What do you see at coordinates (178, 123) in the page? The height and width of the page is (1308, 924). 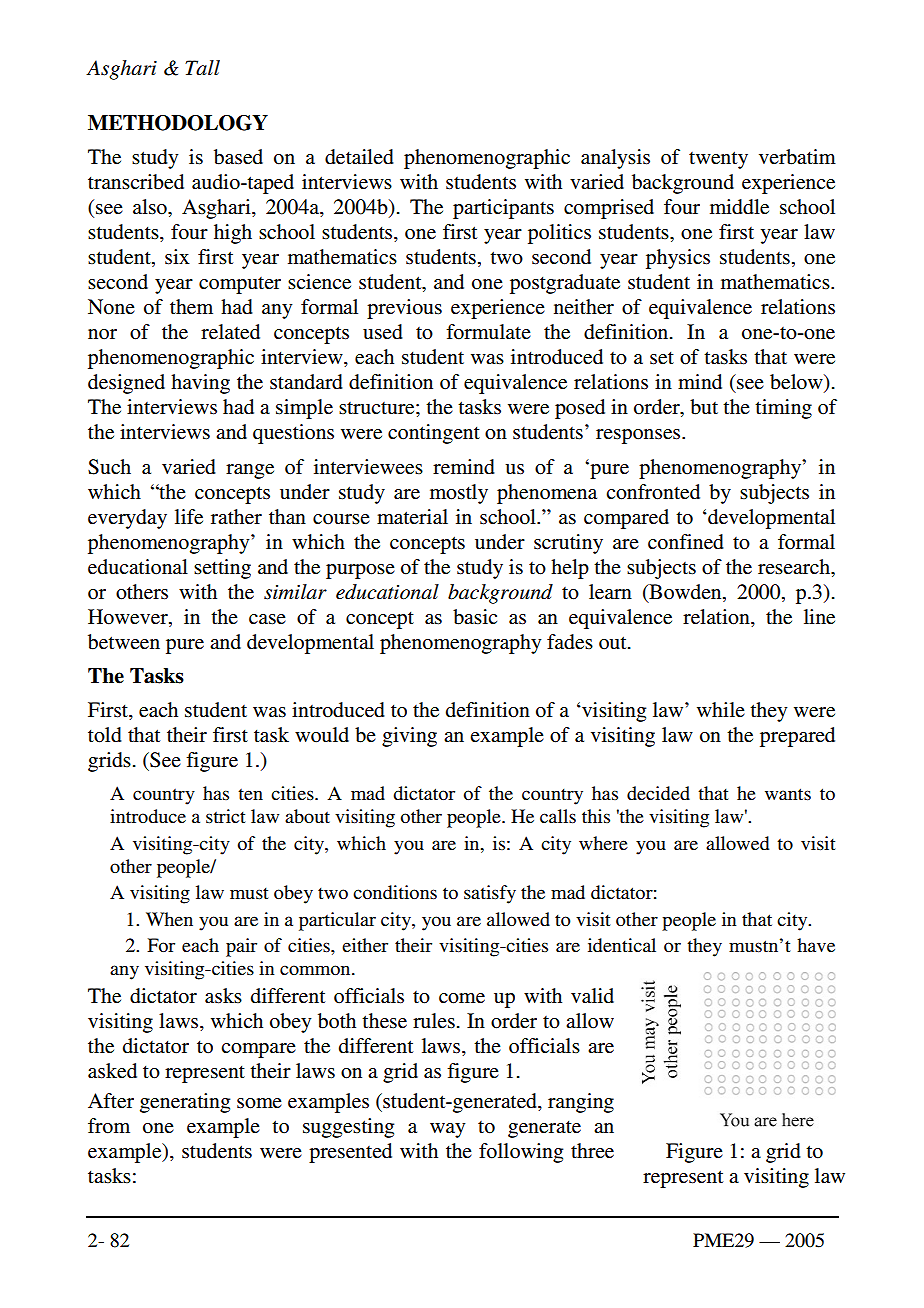 I see `METHODOLOGY` at bounding box center [178, 123].
